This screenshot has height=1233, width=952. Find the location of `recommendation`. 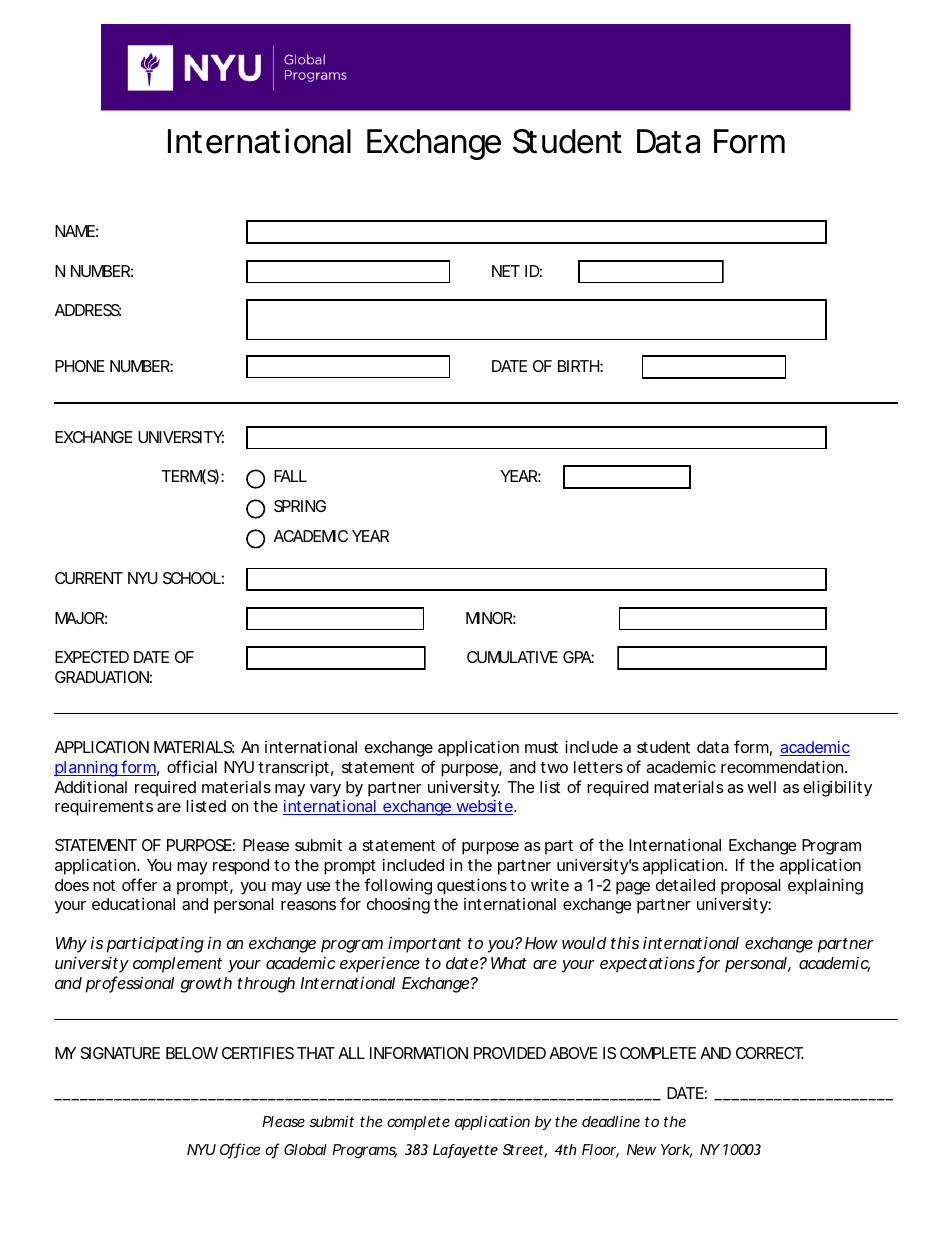

recommendation is located at coordinates (784, 767).
